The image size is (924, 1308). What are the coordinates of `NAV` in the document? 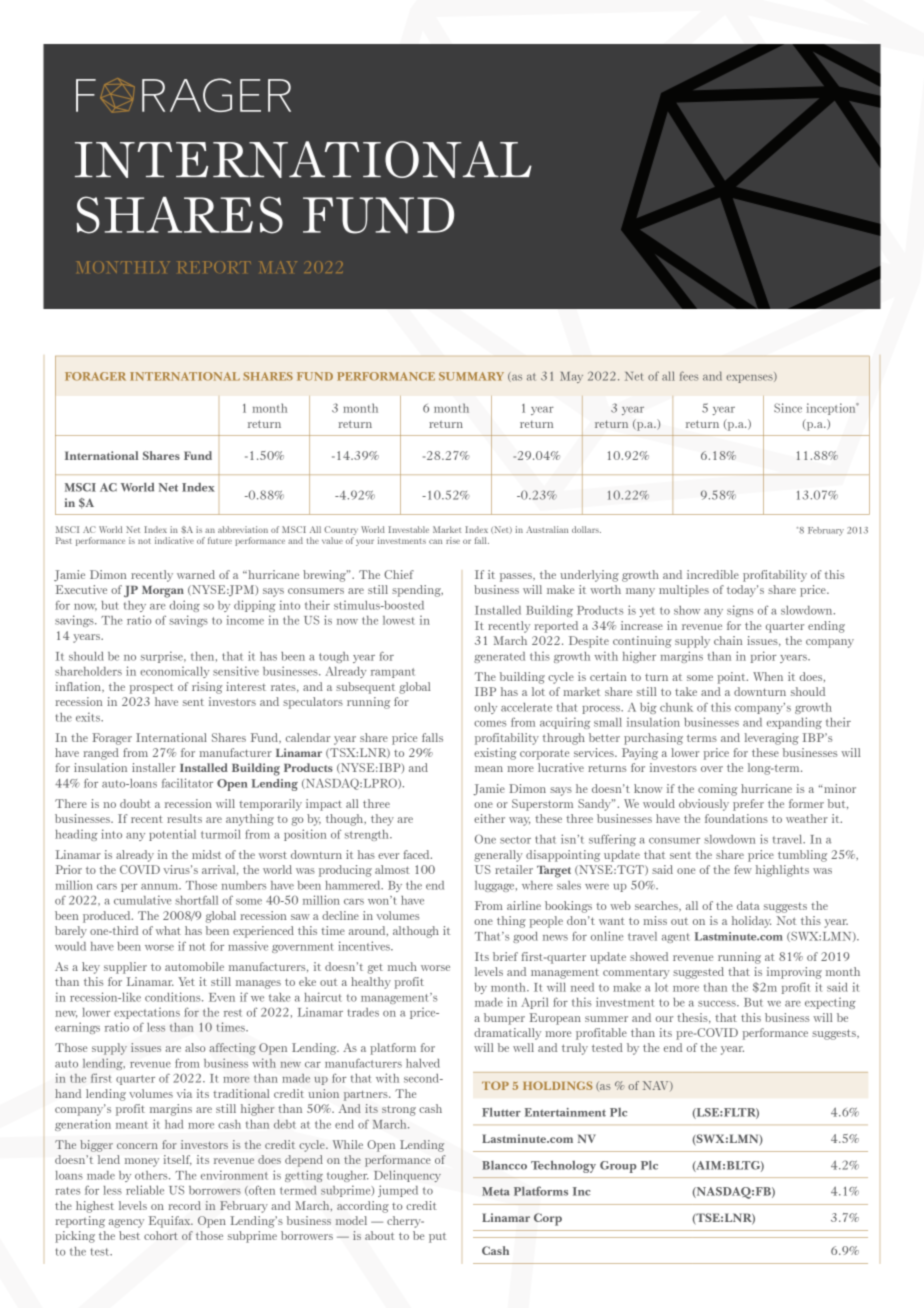 It's located at (657, 1086).
